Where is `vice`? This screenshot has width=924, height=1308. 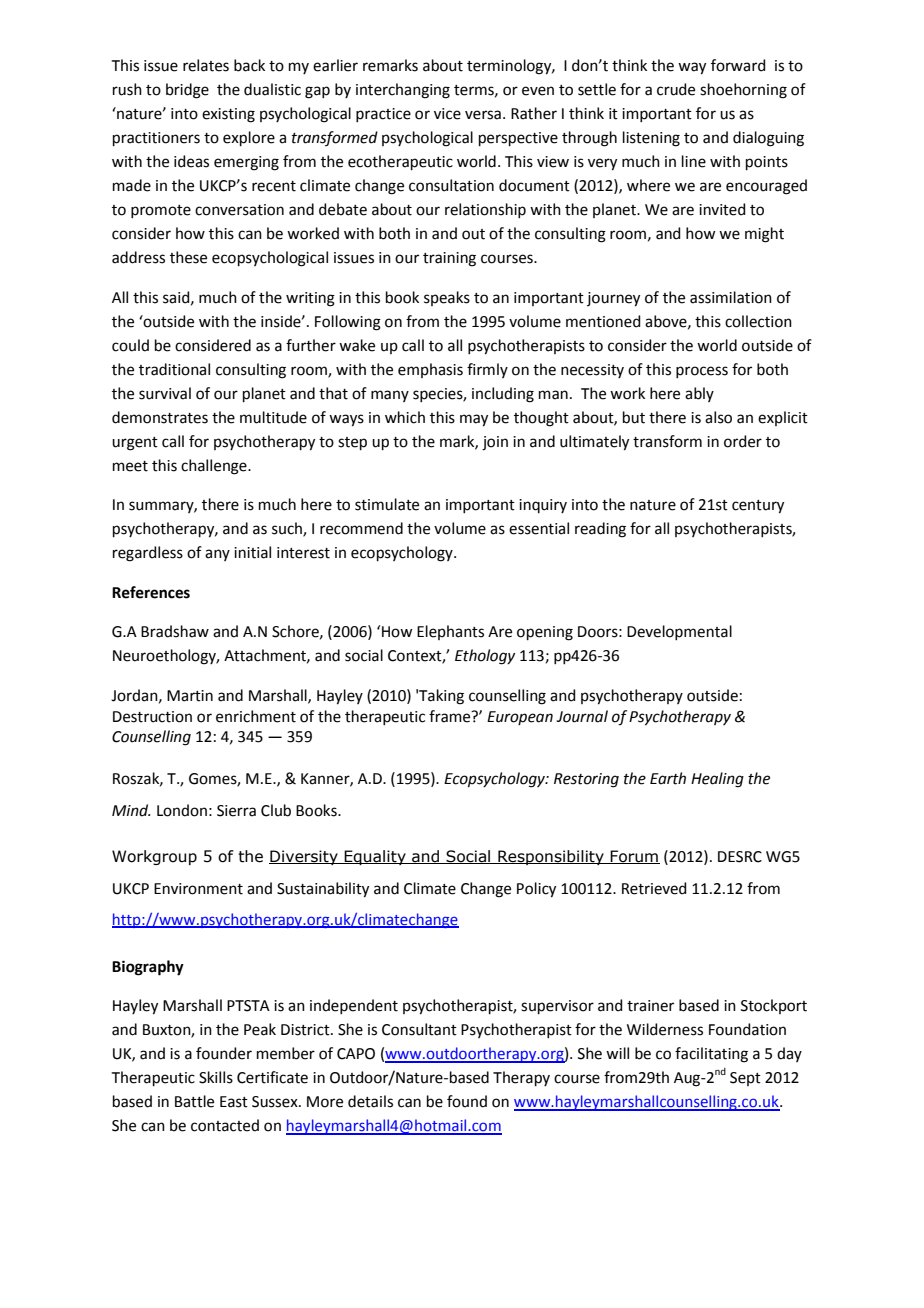
vice is located at coordinates (447, 114).
